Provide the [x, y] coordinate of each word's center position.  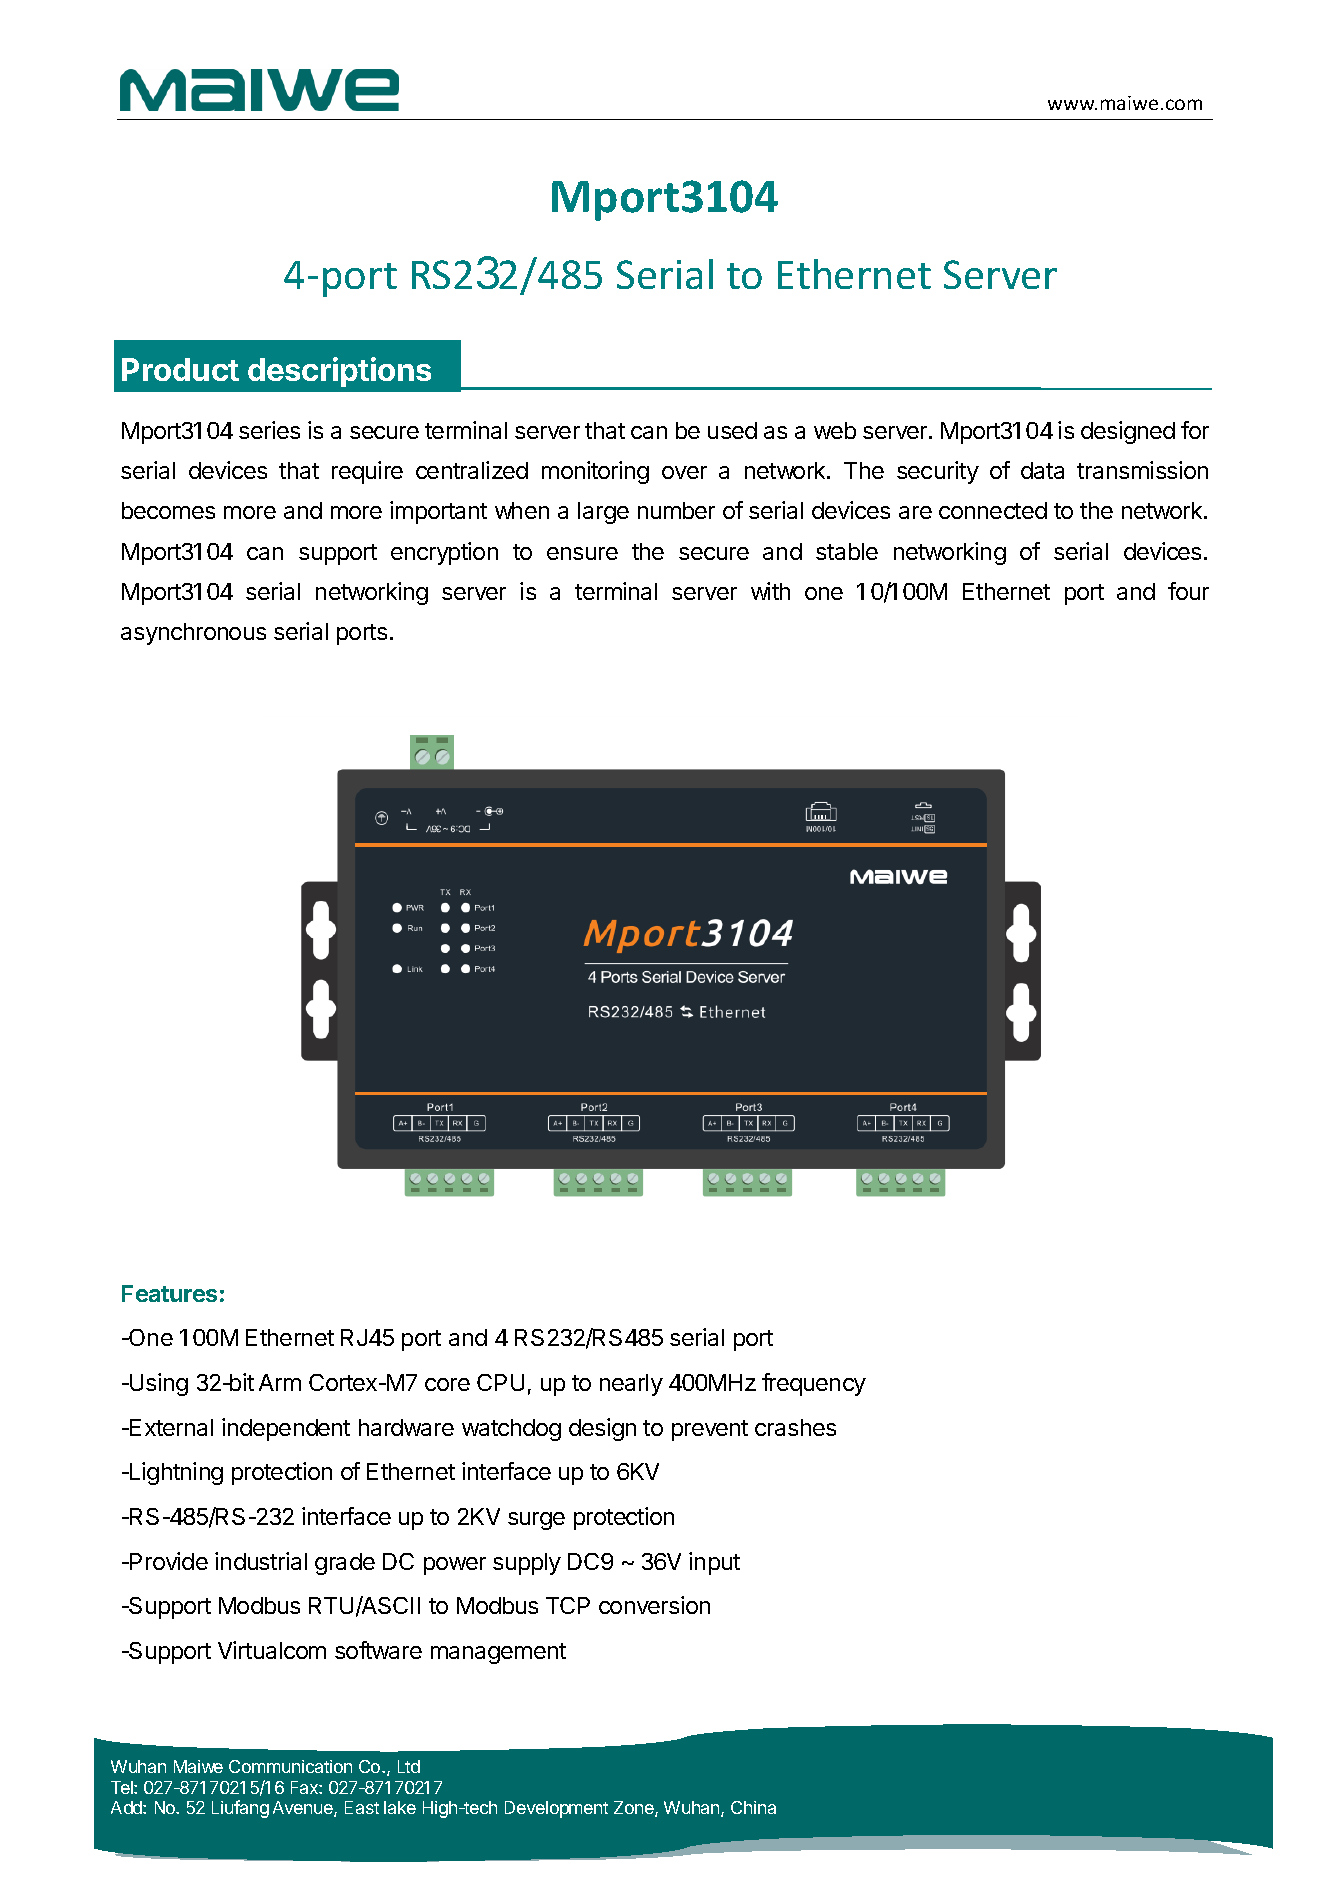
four [1188, 591]
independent [286, 1429]
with [770, 591]
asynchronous [193, 634]
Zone [635, 1809]
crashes [795, 1427]
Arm [280, 1382]
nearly [631, 1385]
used [732, 430]
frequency [814, 1384]
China [753, 1807]
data [1042, 470]
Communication [290, 1766]
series [269, 430]
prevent [710, 1430]
